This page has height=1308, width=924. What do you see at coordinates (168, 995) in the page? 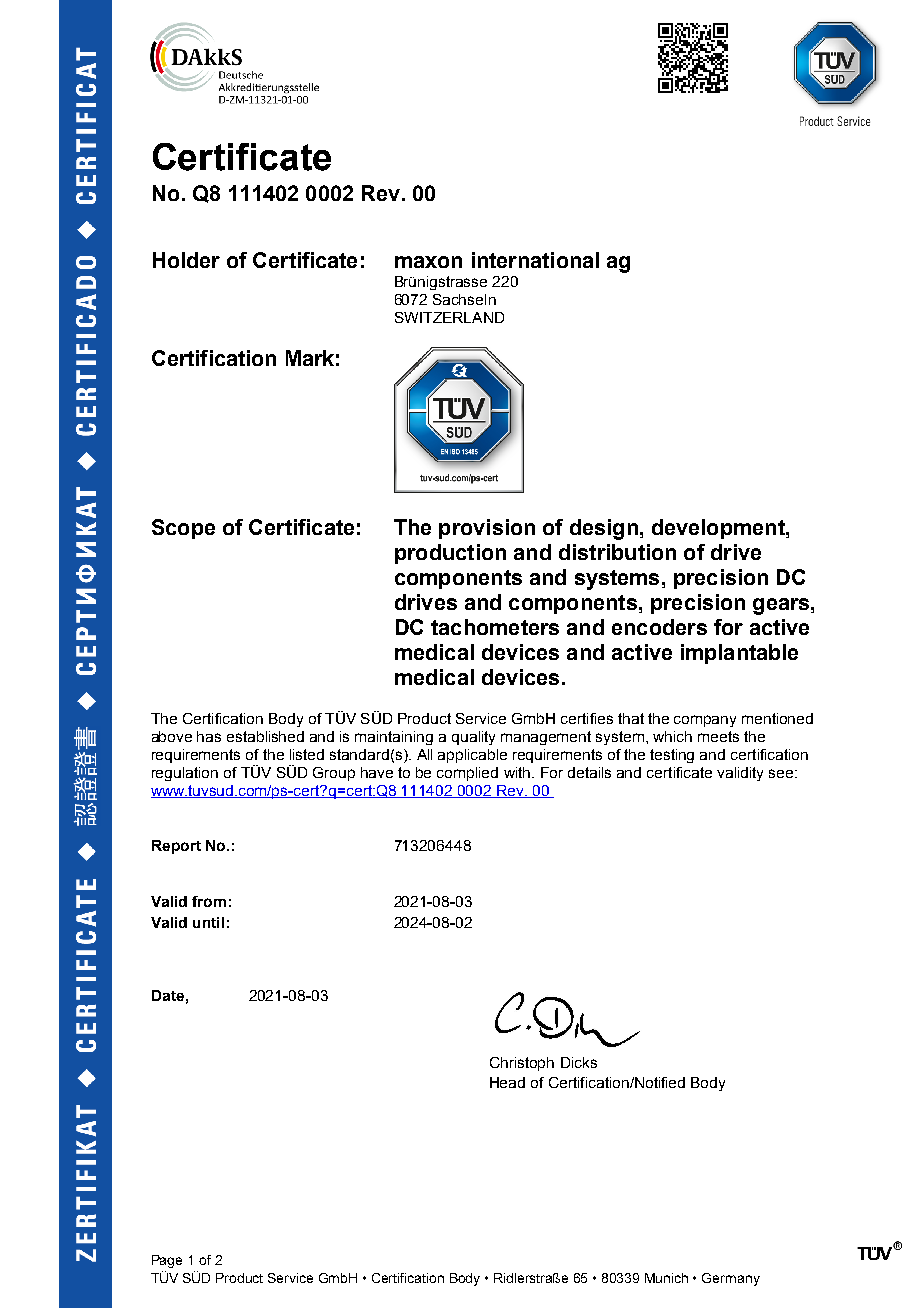
I see `Date` at bounding box center [168, 995].
